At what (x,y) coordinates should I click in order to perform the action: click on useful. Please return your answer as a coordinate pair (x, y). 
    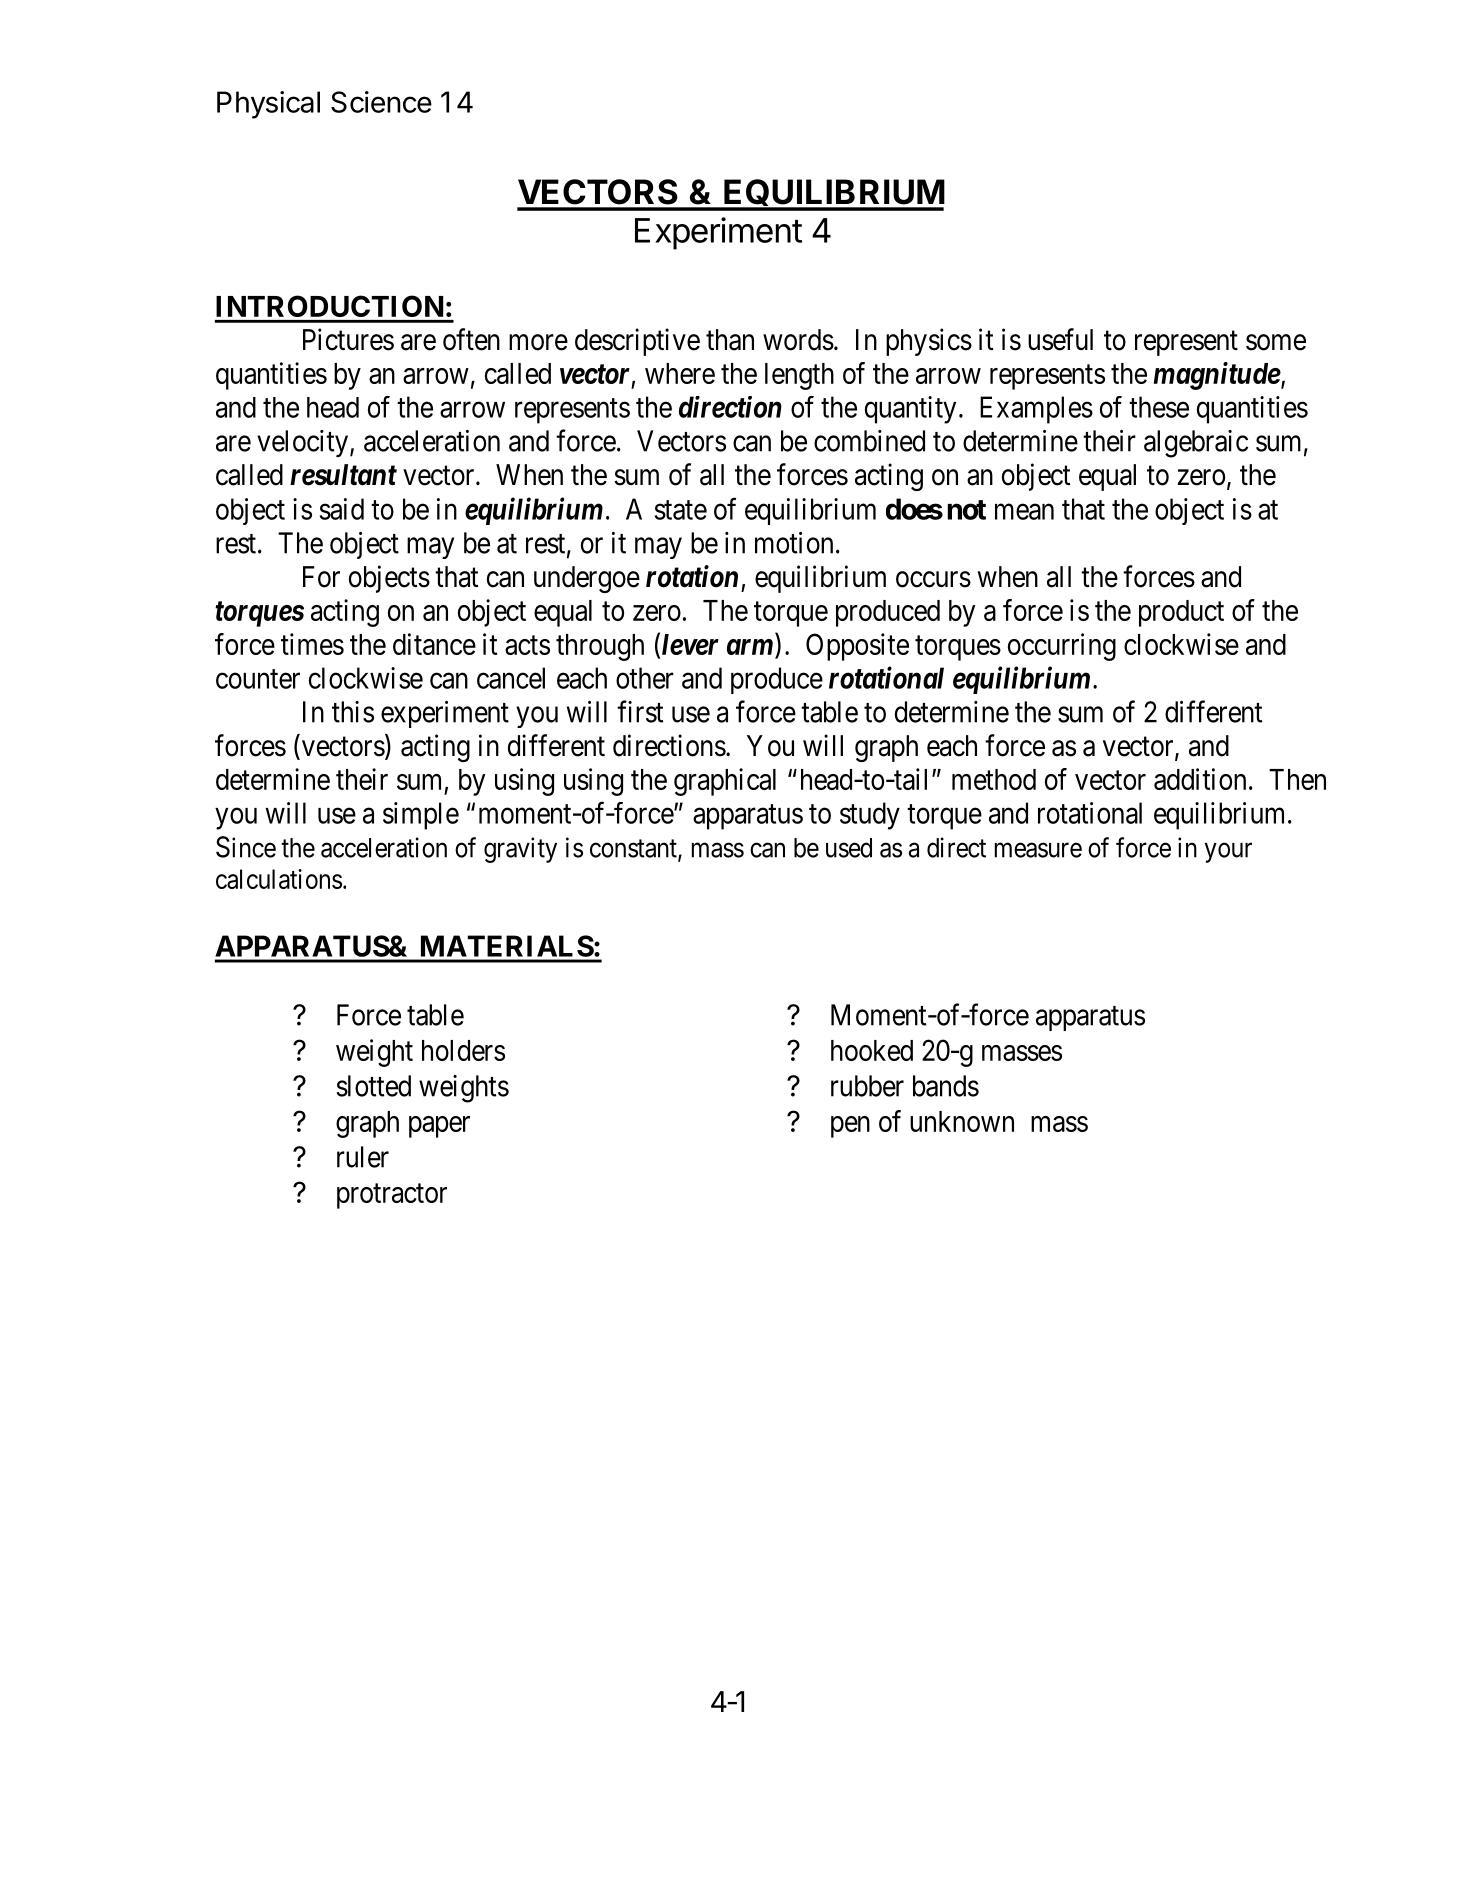
    Looking at the image, I should click on (1060, 339).
